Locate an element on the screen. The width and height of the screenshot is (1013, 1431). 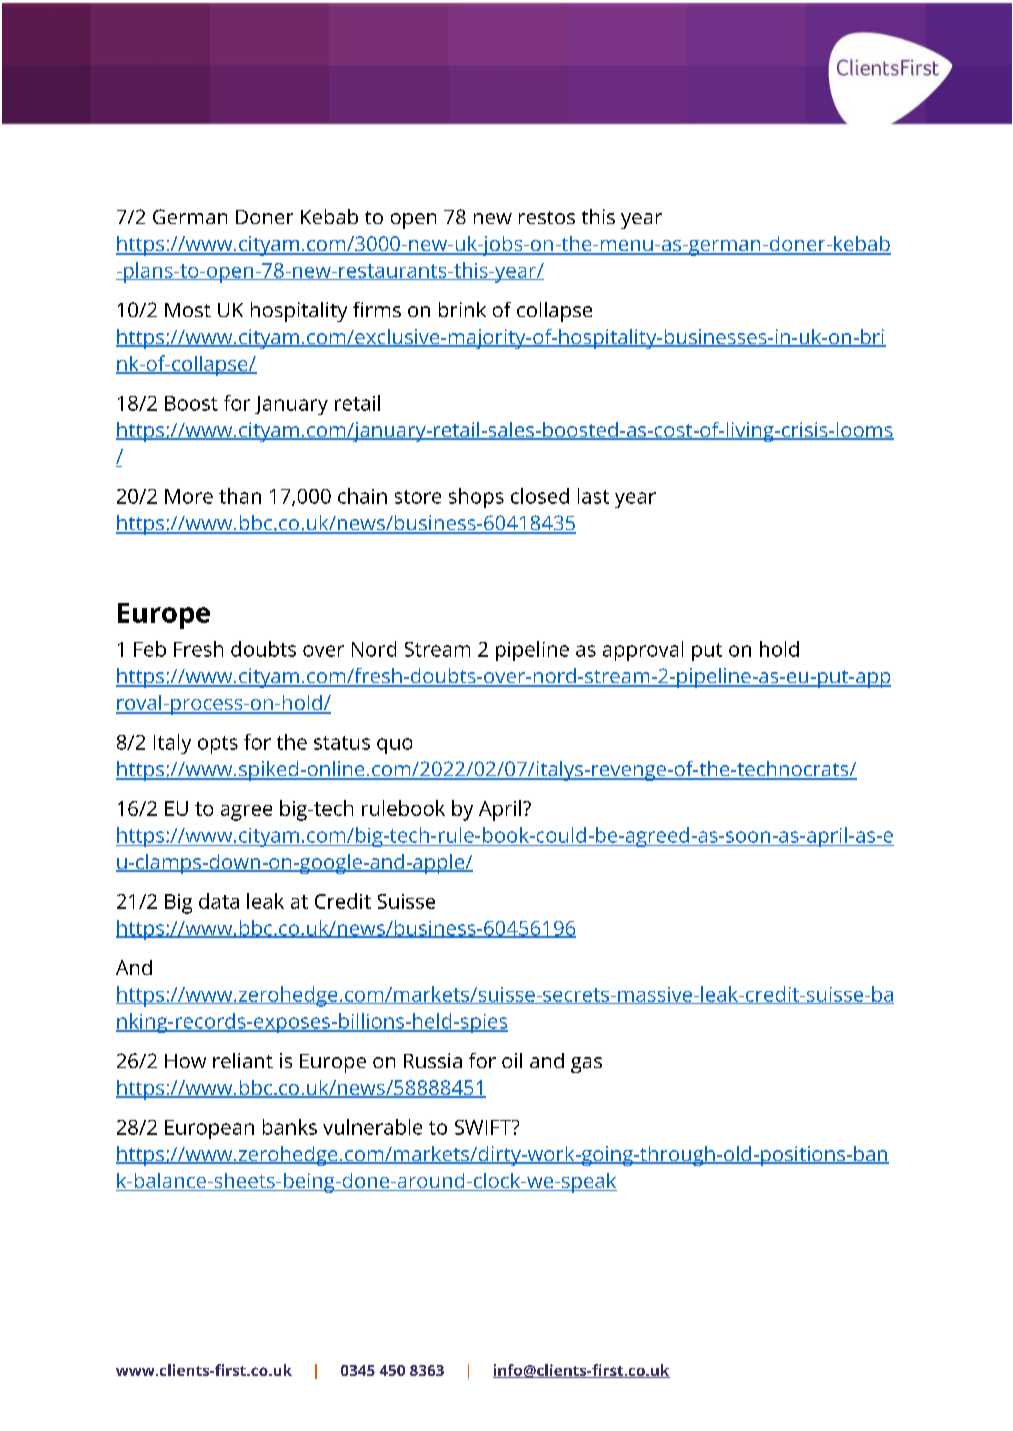
status is located at coordinates (342, 743).
